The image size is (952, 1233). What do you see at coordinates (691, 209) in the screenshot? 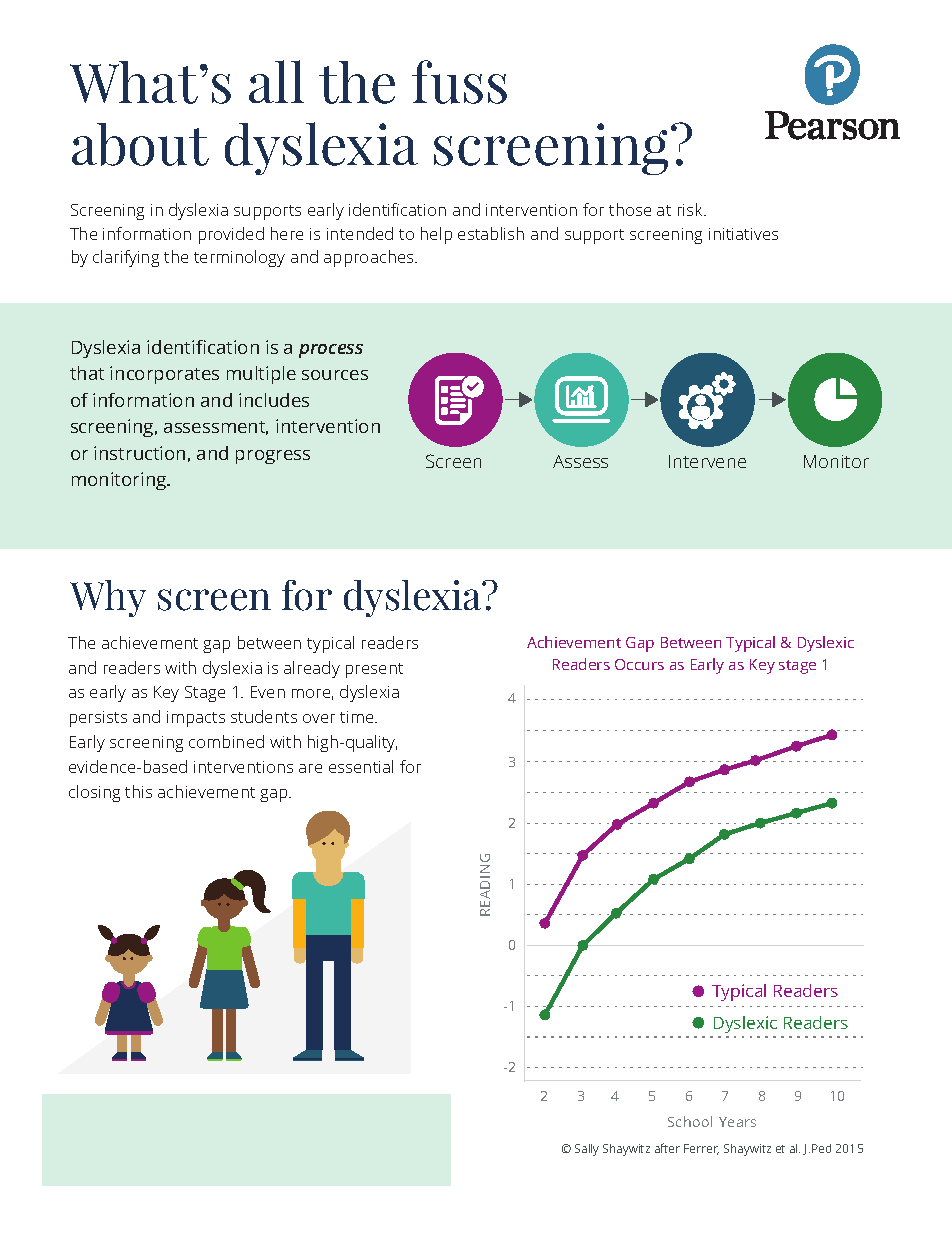
I see `risk` at bounding box center [691, 209].
